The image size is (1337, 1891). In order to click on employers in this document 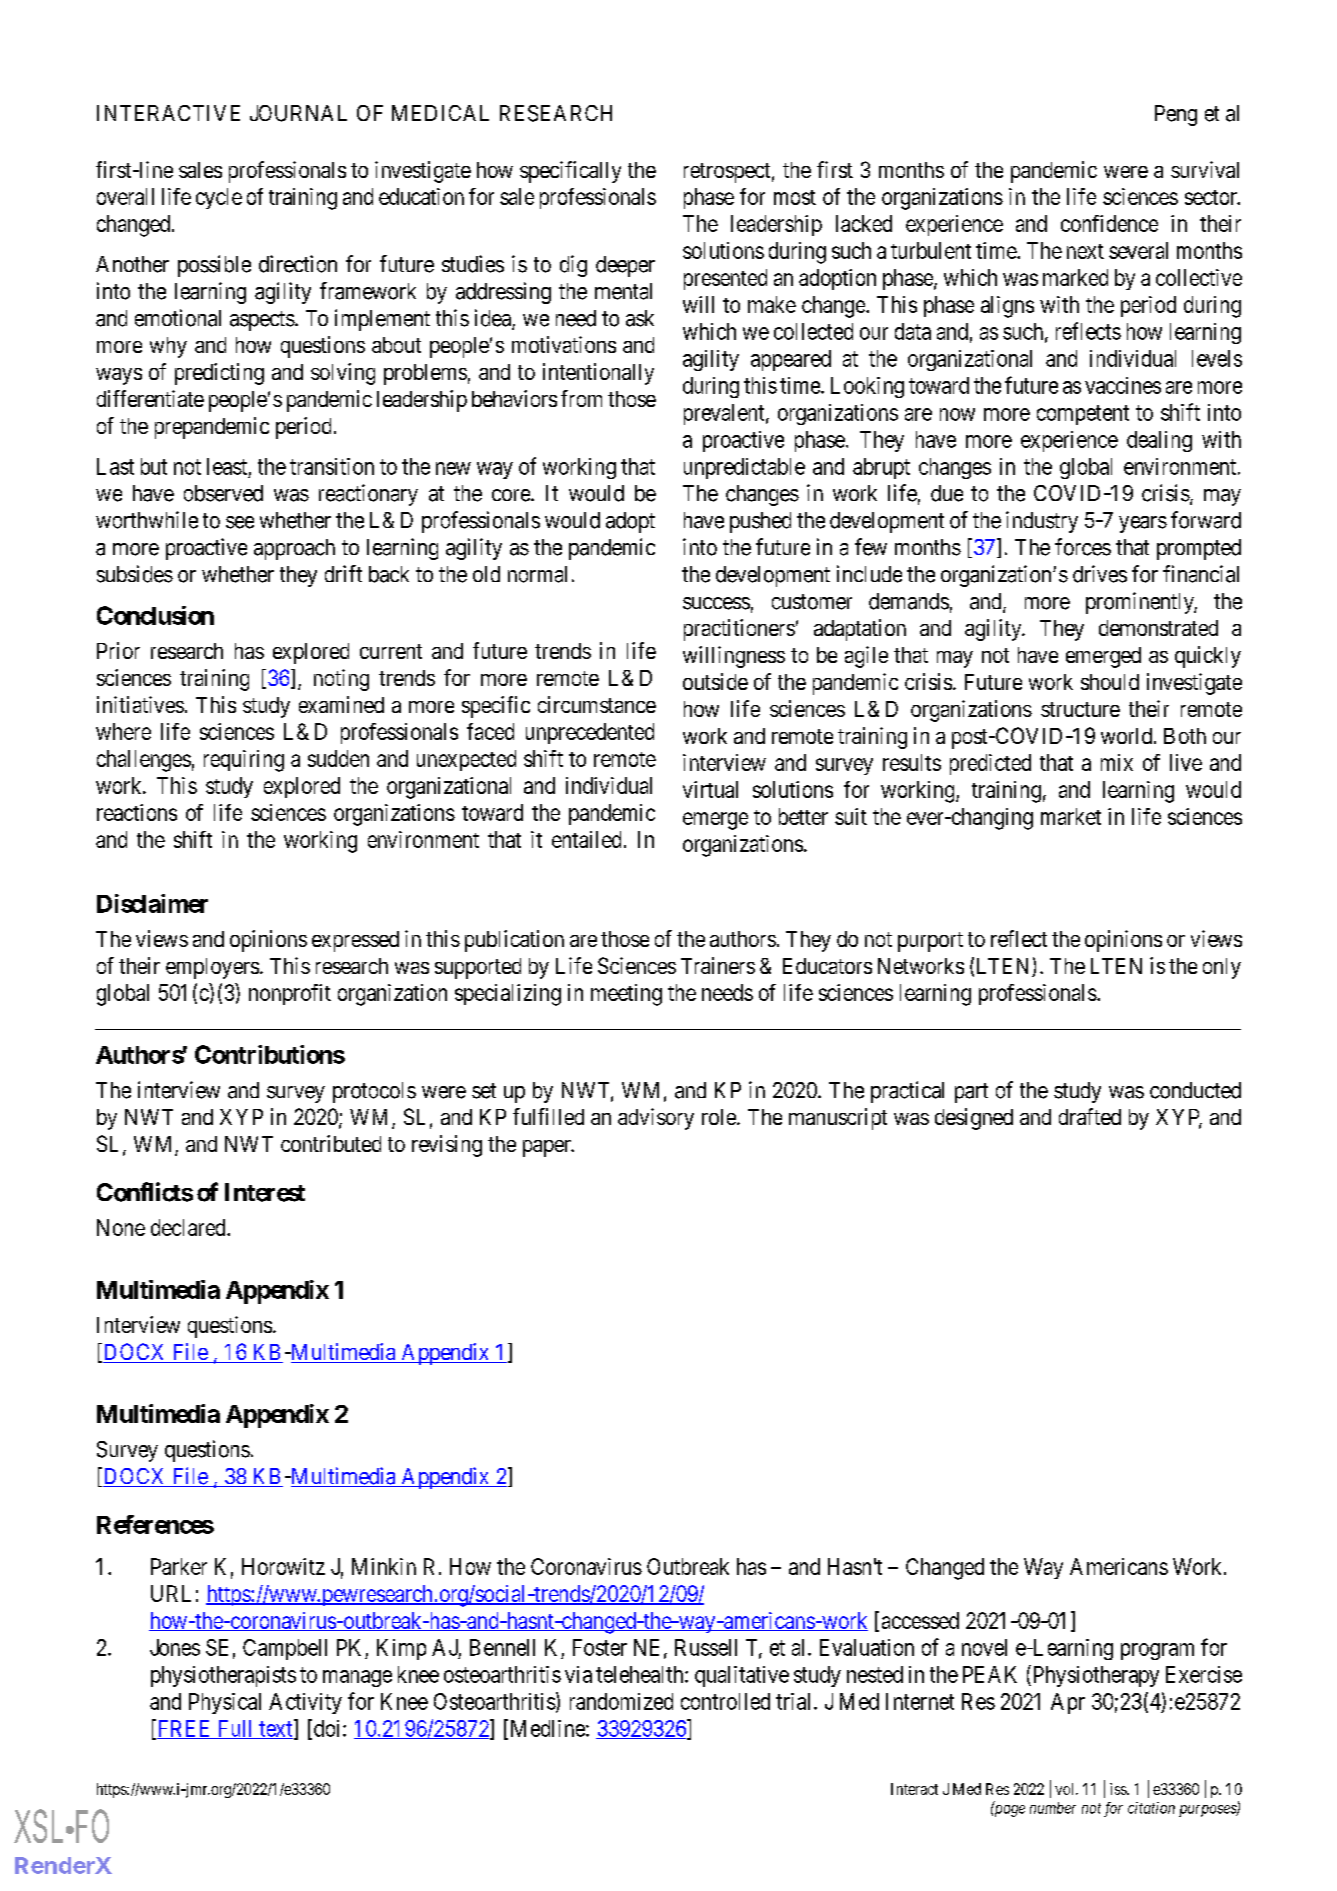, I will do `click(212, 968)`.
